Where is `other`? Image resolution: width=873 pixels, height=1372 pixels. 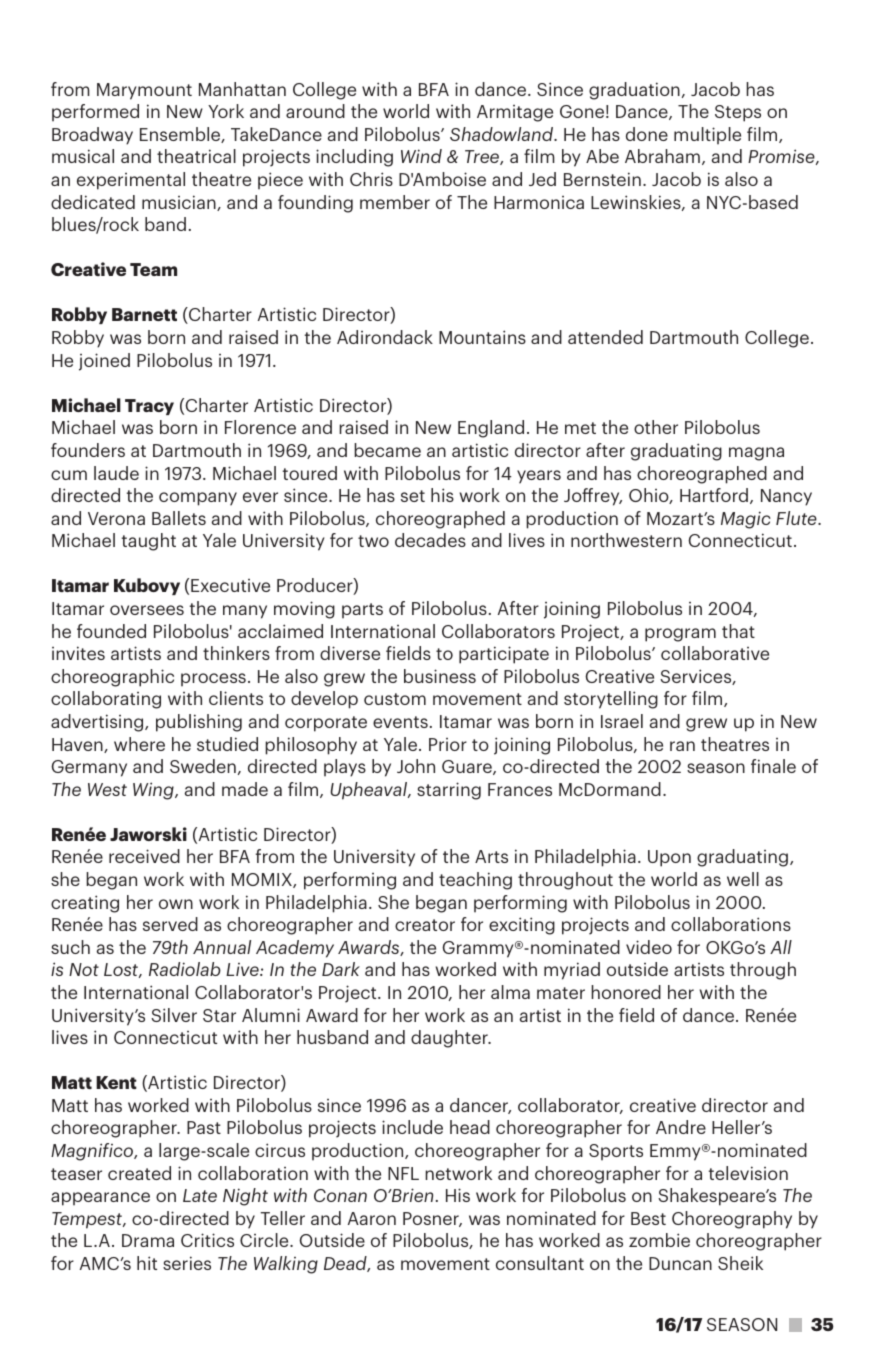 other is located at coordinates (656, 427).
